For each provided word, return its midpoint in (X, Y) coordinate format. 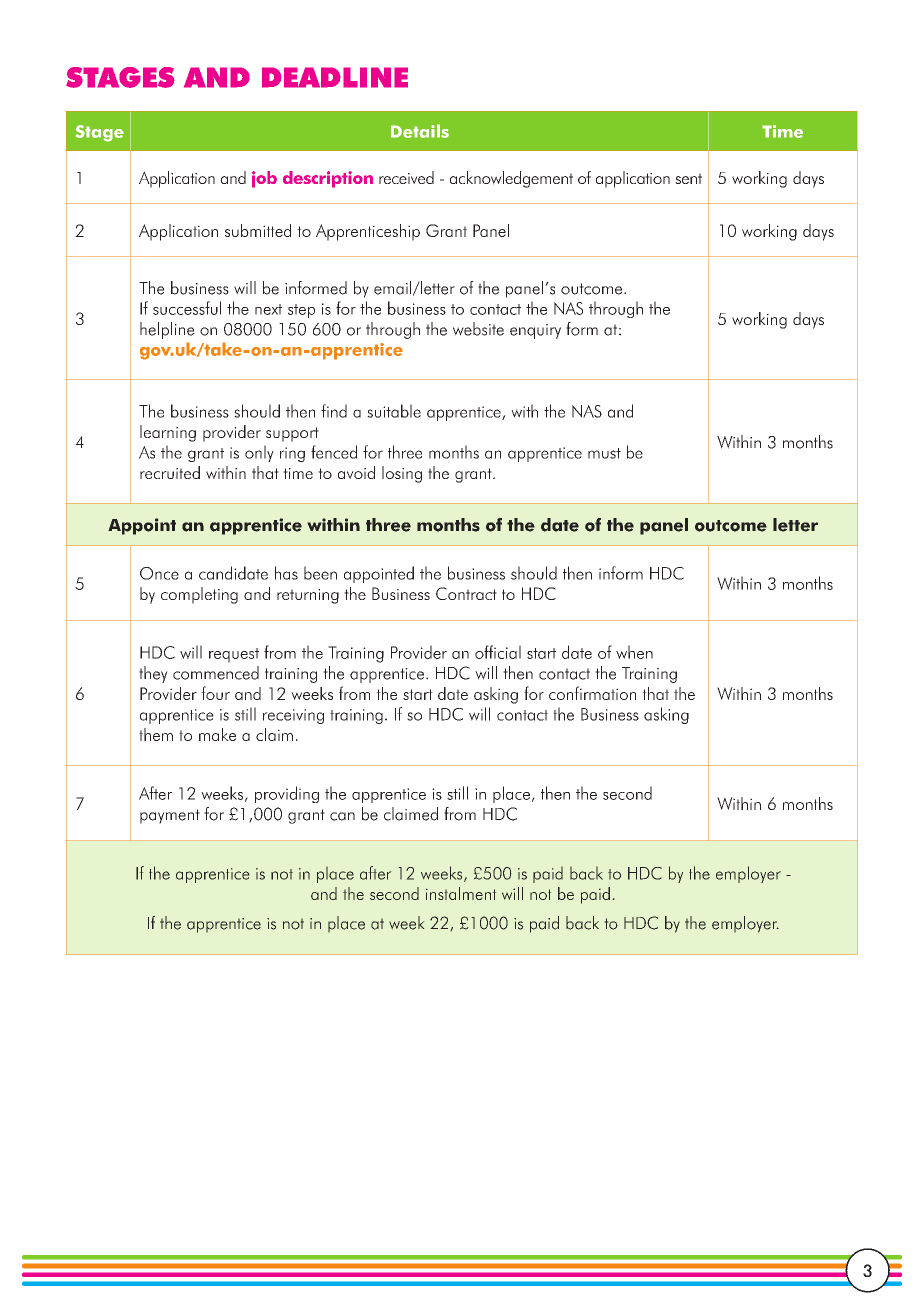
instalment (461, 893)
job (264, 179)
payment (170, 816)
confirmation (592, 693)
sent (688, 178)
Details (420, 131)
